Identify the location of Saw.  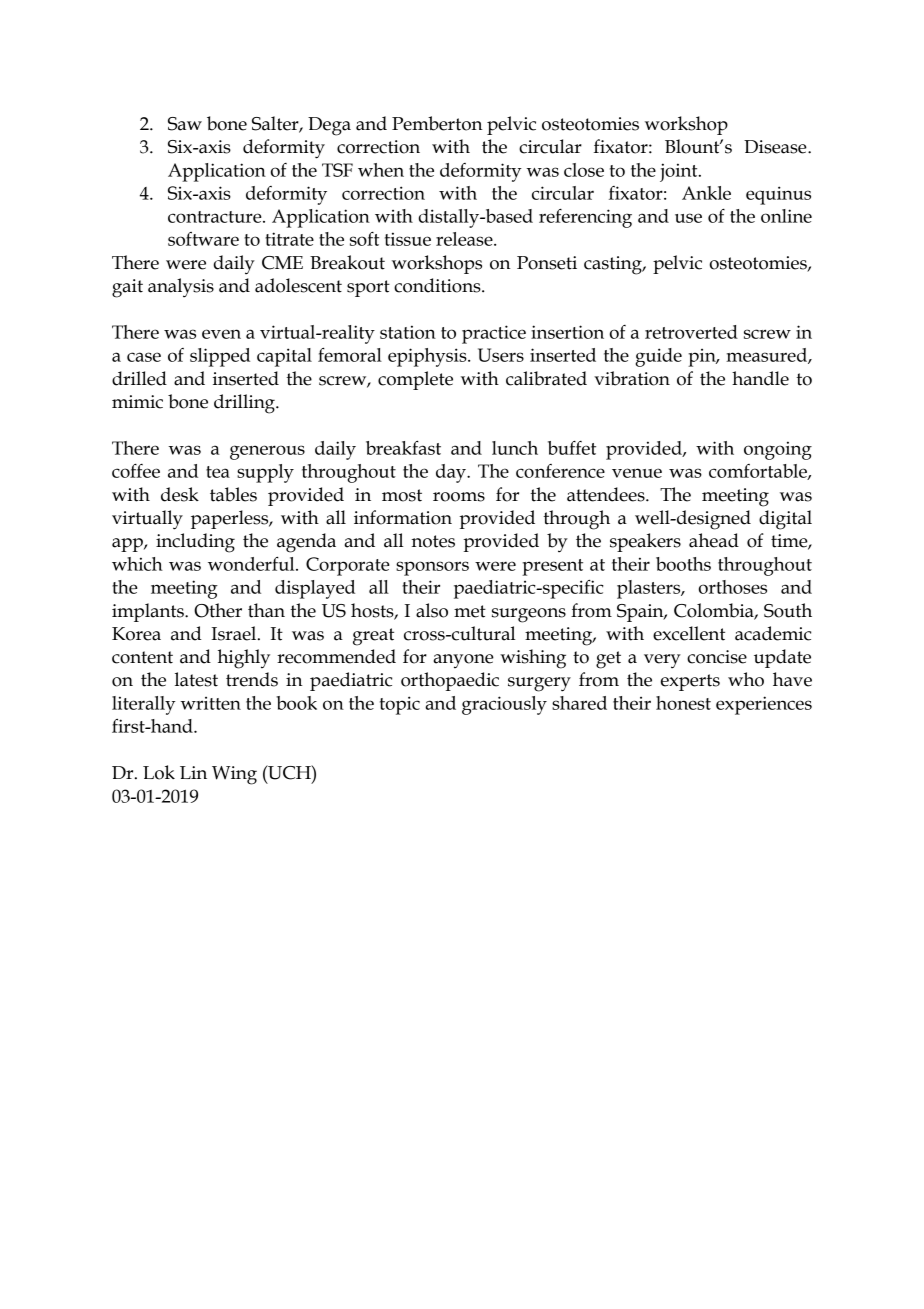
(185, 124).
